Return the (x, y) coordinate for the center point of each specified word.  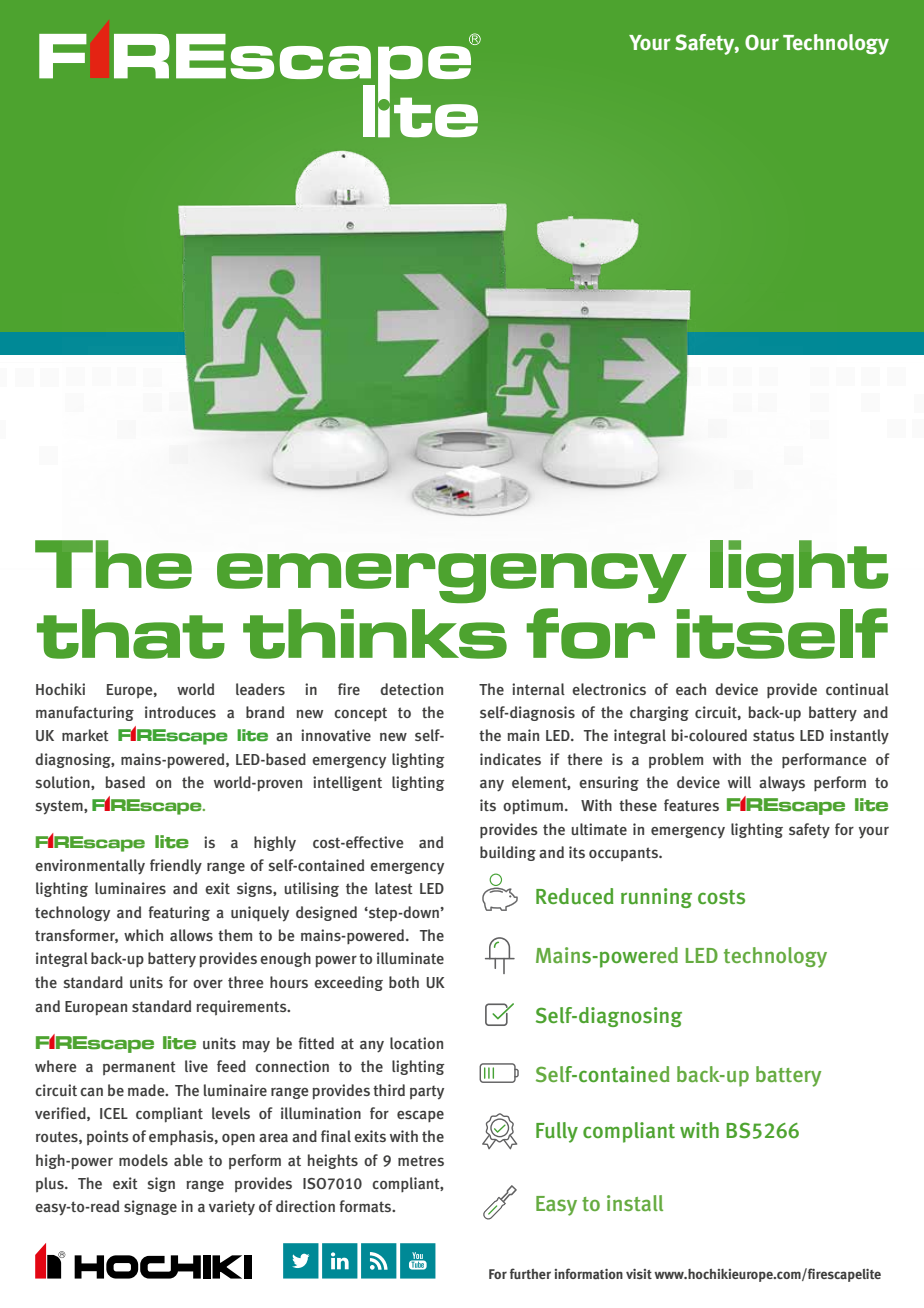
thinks (375, 634)
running (656, 898)
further (530, 1273)
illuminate (410, 958)
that (131, 634)
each (691, 689)
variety (232, 1208)
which (143, 935)
